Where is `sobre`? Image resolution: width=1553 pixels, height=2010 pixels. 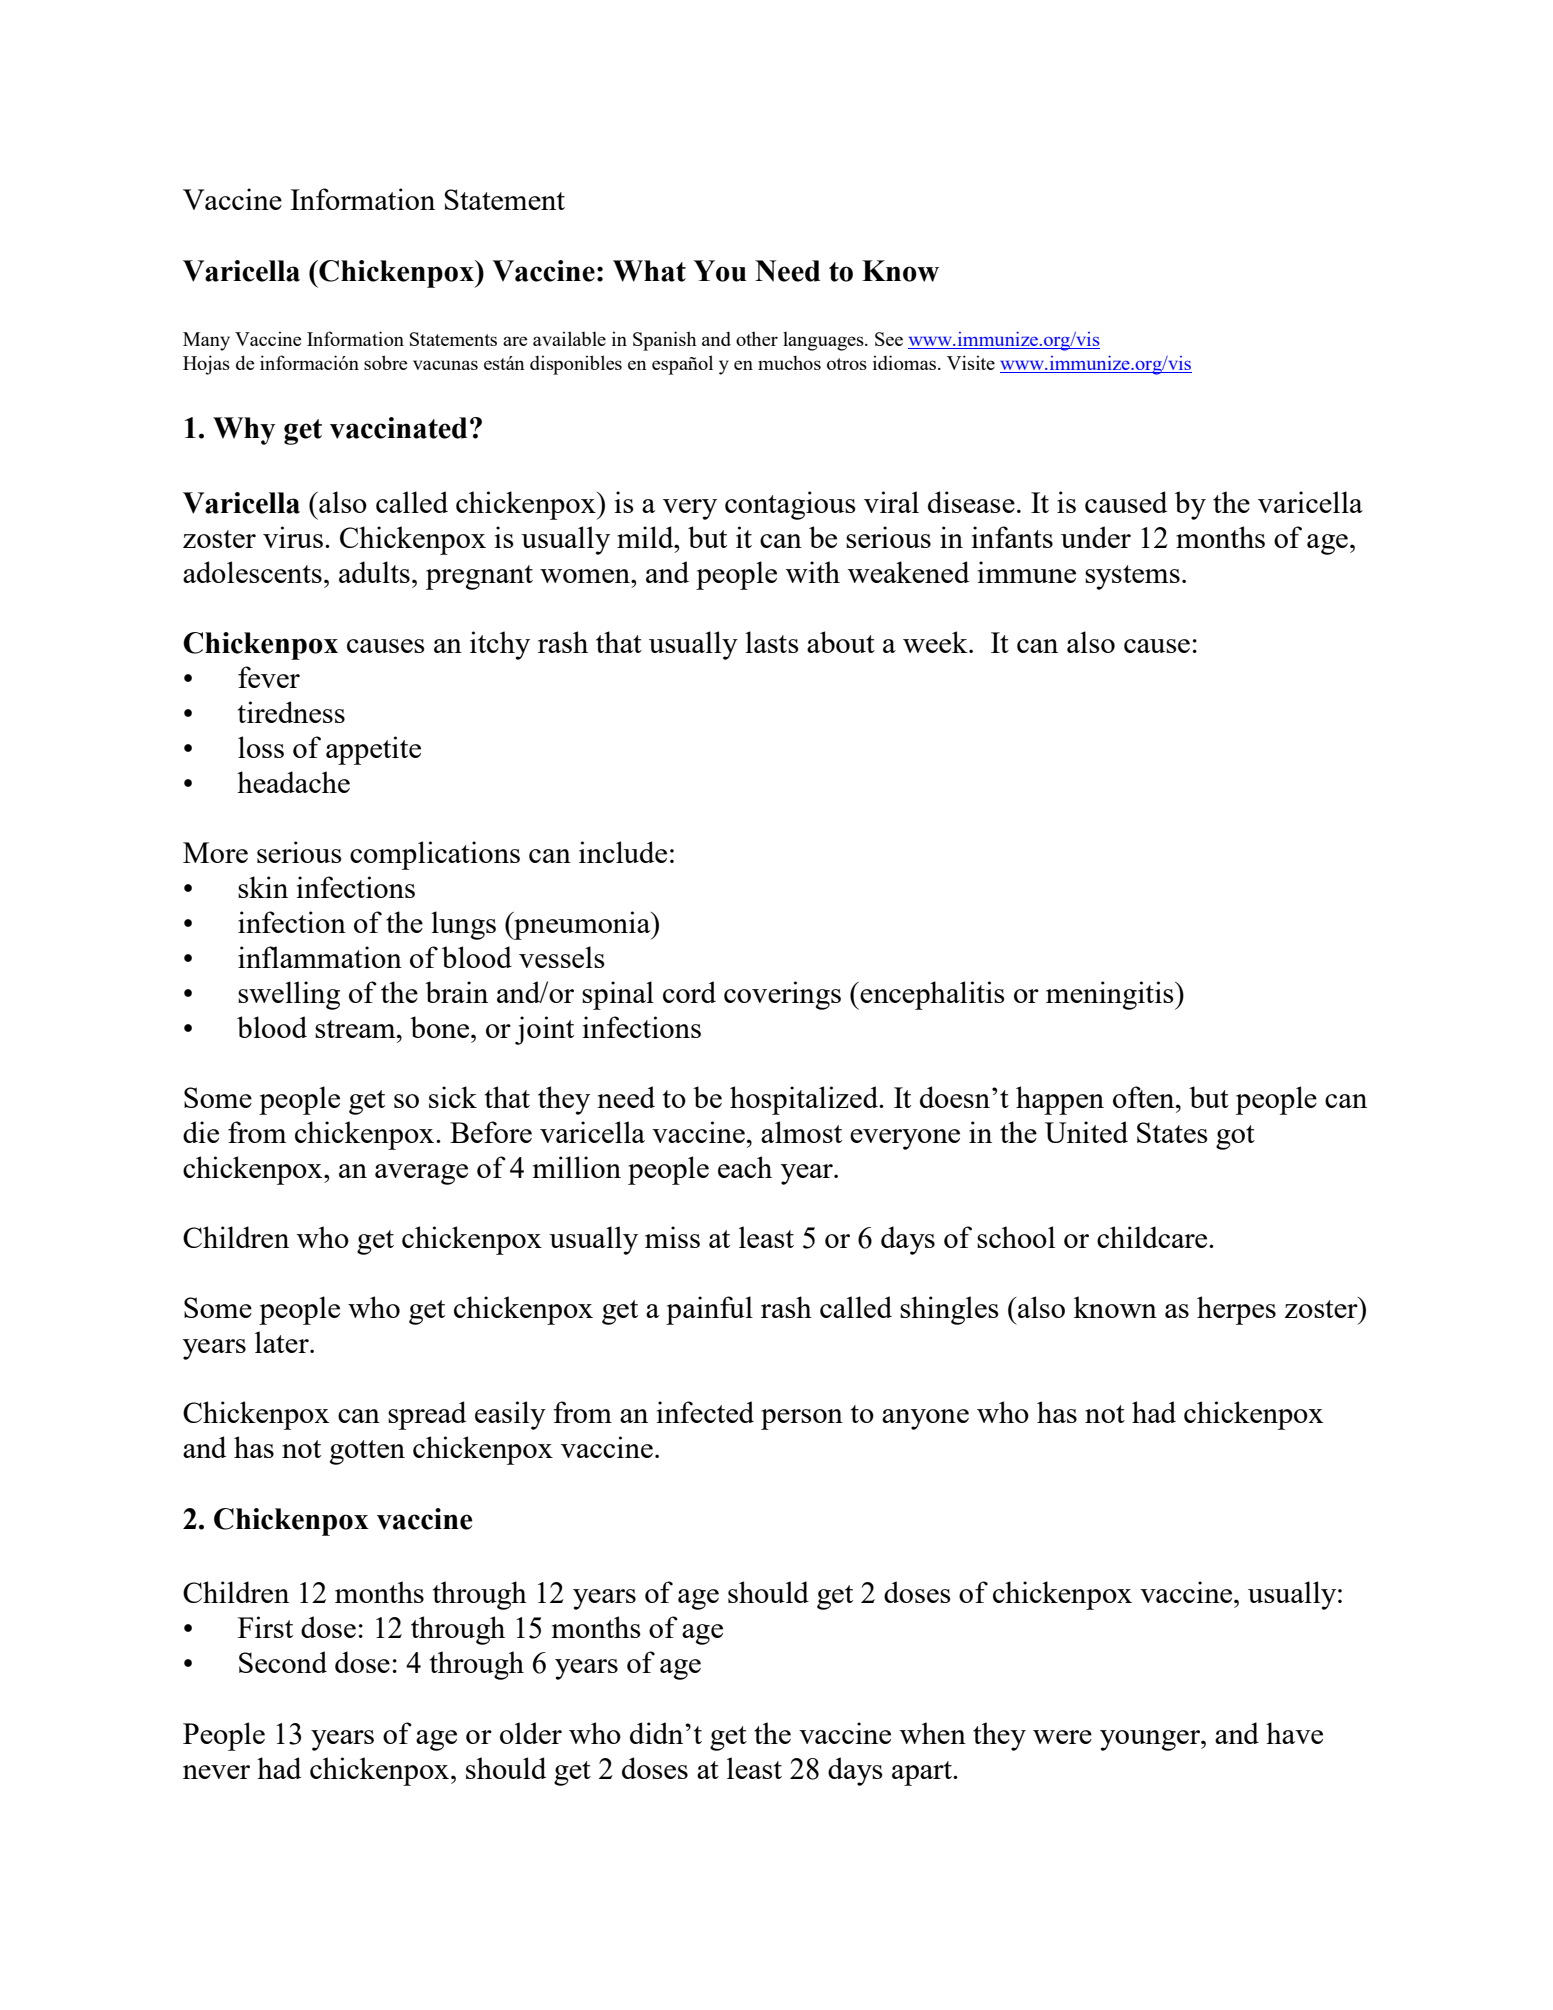
sobre is located at coordinates (386, 362).
